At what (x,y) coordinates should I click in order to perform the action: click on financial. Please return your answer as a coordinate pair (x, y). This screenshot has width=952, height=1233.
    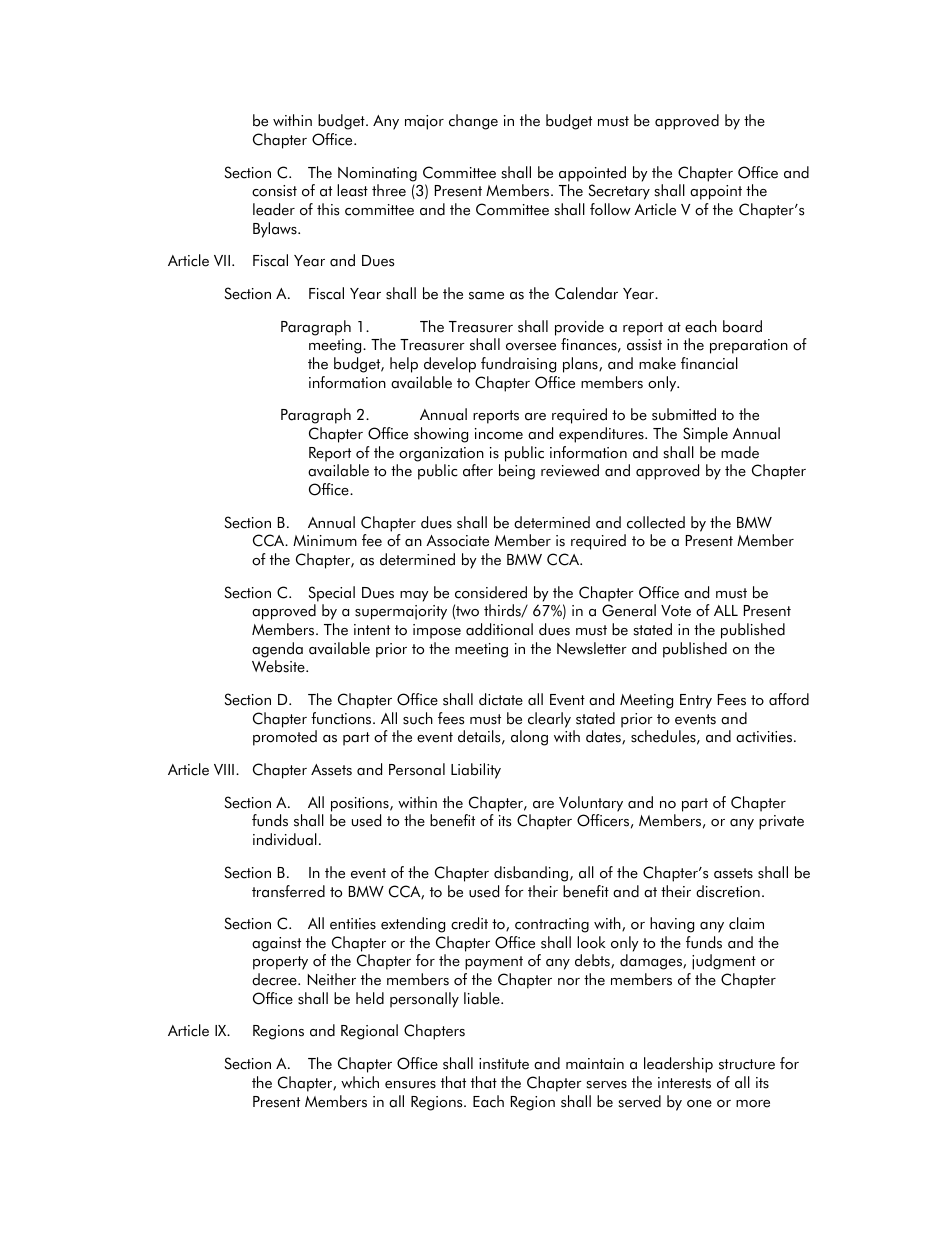
    Looking at the image, I should click on (709, 363).
